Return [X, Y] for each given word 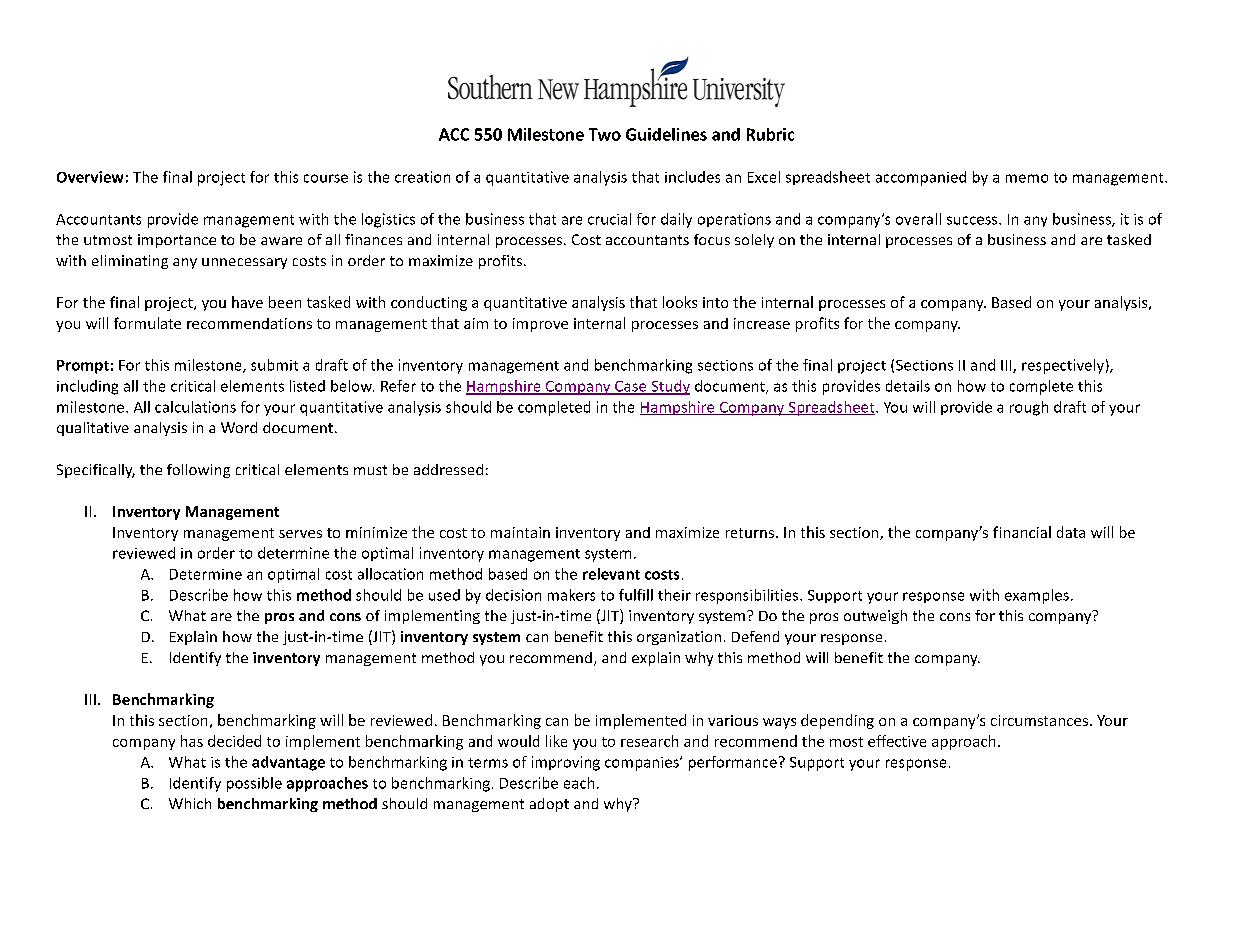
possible [254, 784]
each [579, 783]
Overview [90, 177]
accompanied [921, 178]
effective [897, 741]
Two [605, 134]
